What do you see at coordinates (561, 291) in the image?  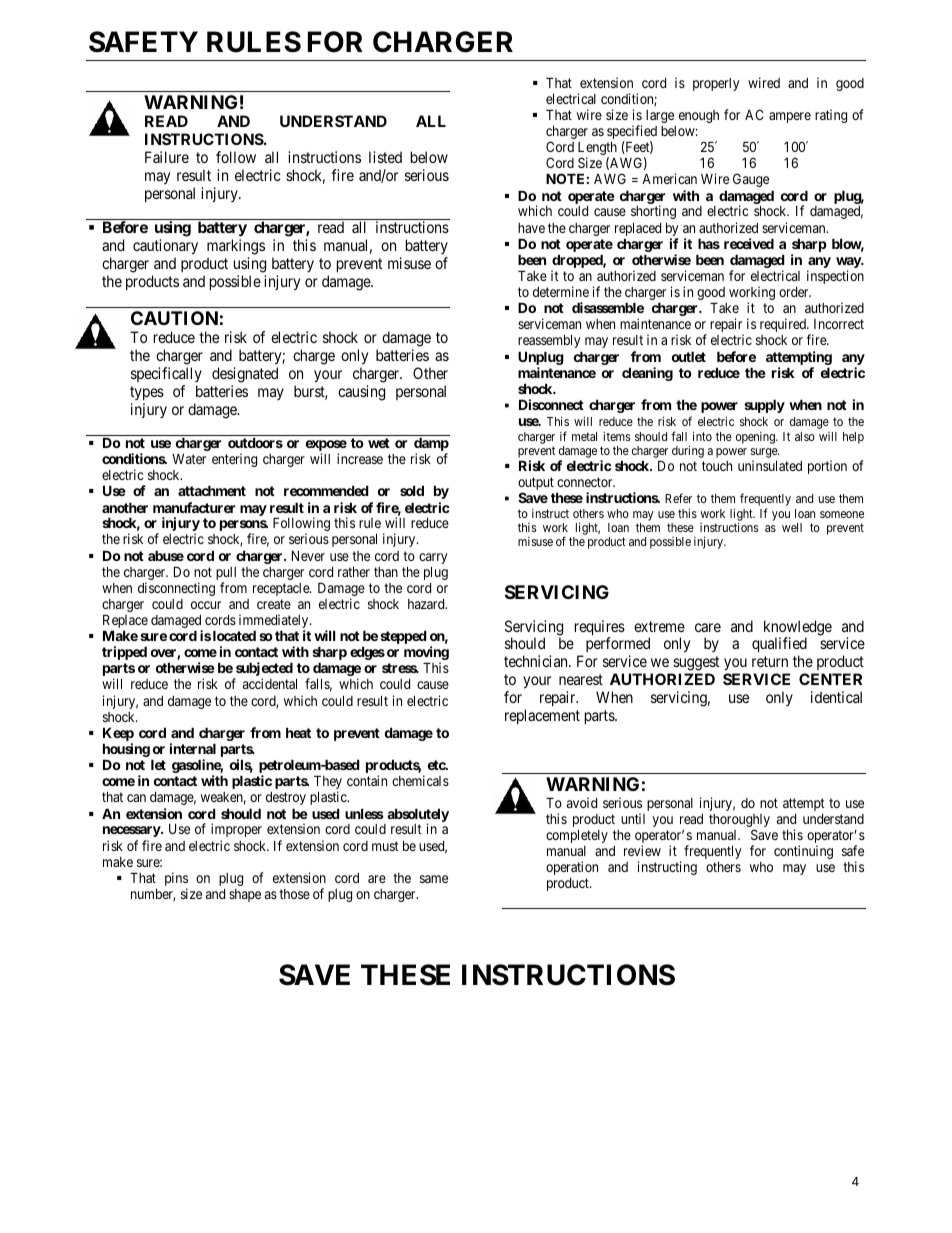 I see `determine` at bounding box center [561, 291].
